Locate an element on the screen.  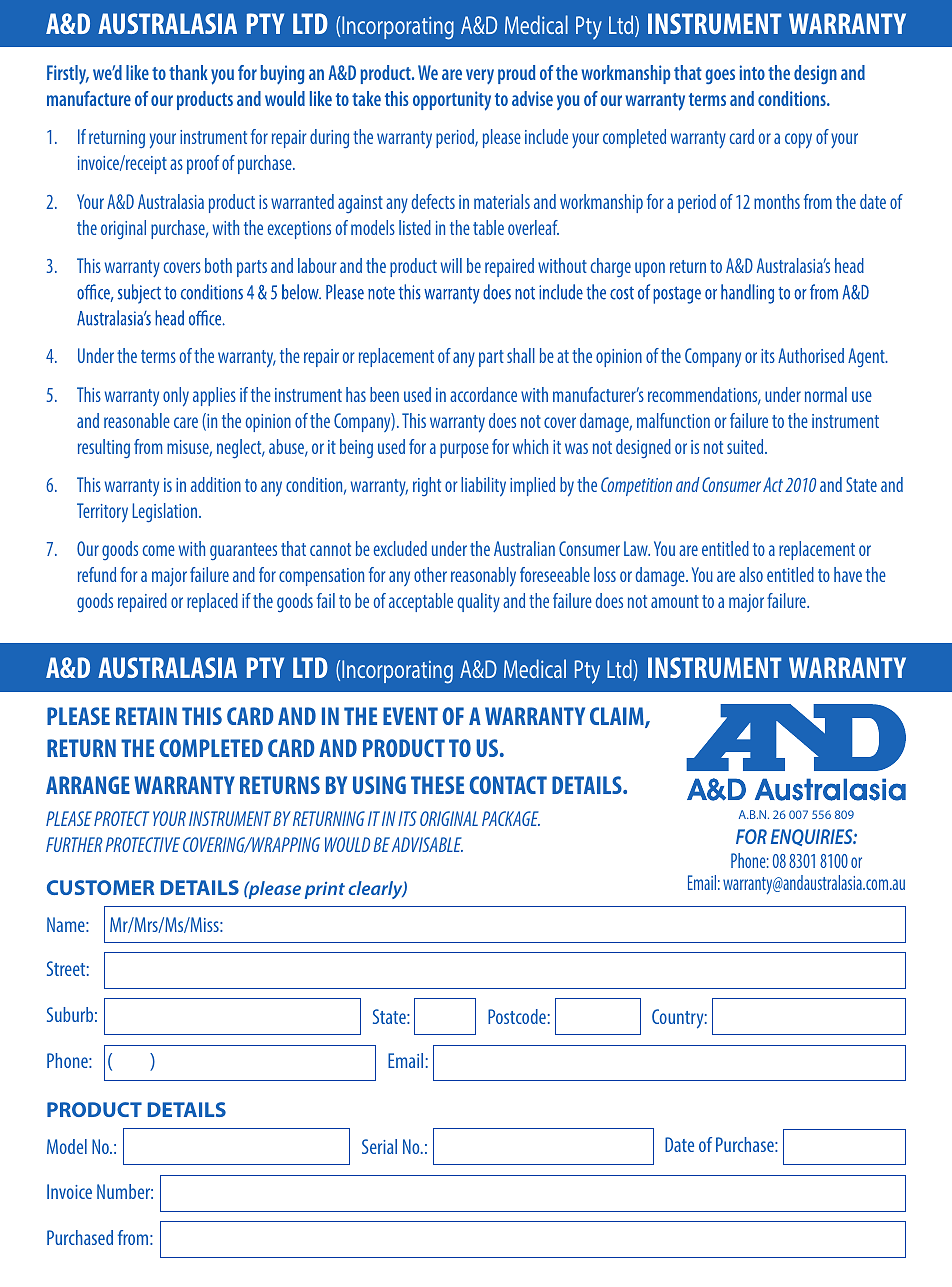
thank is located at coordinates (188, 72).
